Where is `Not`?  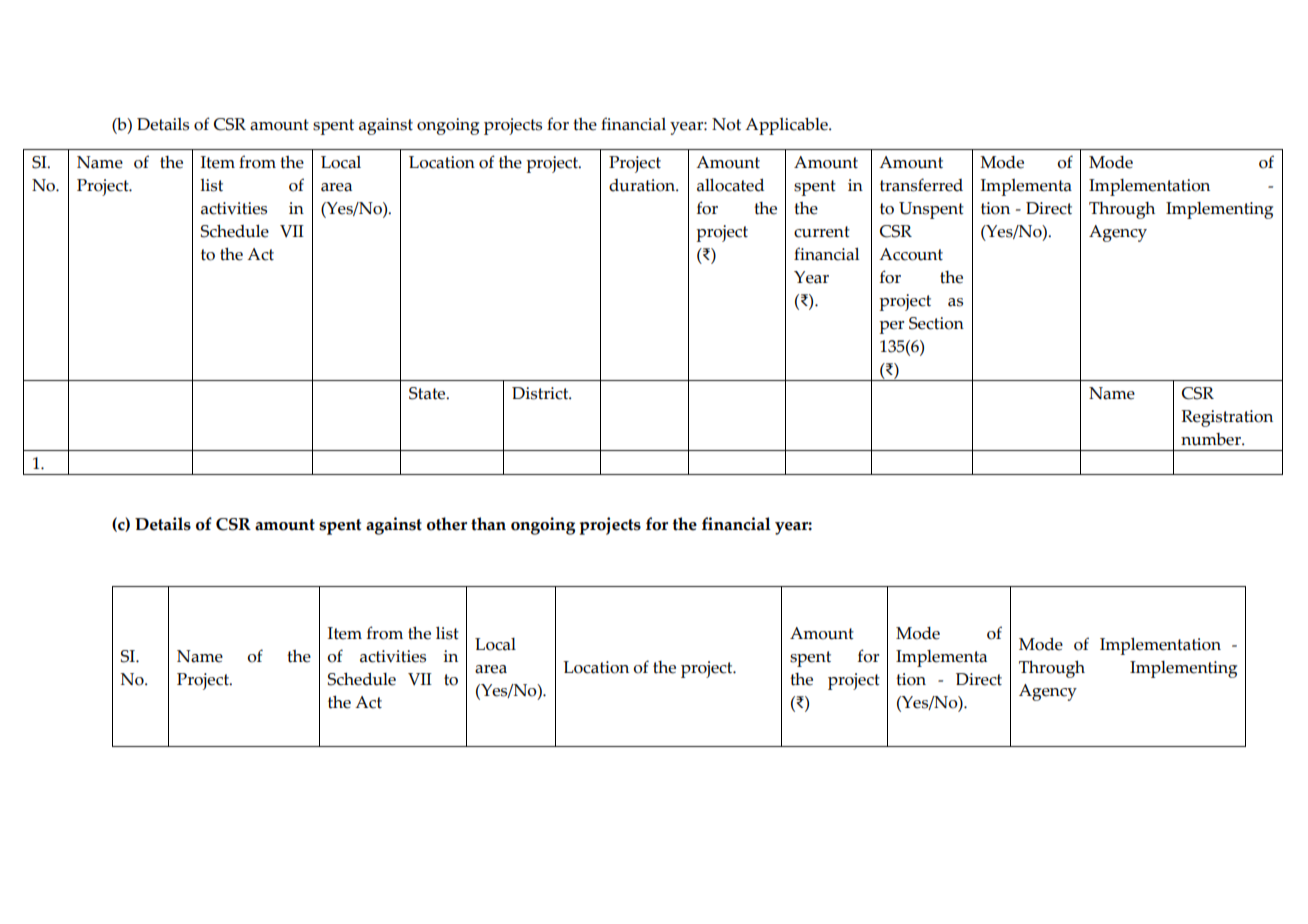 Not is located at coordinates (726, 124).
